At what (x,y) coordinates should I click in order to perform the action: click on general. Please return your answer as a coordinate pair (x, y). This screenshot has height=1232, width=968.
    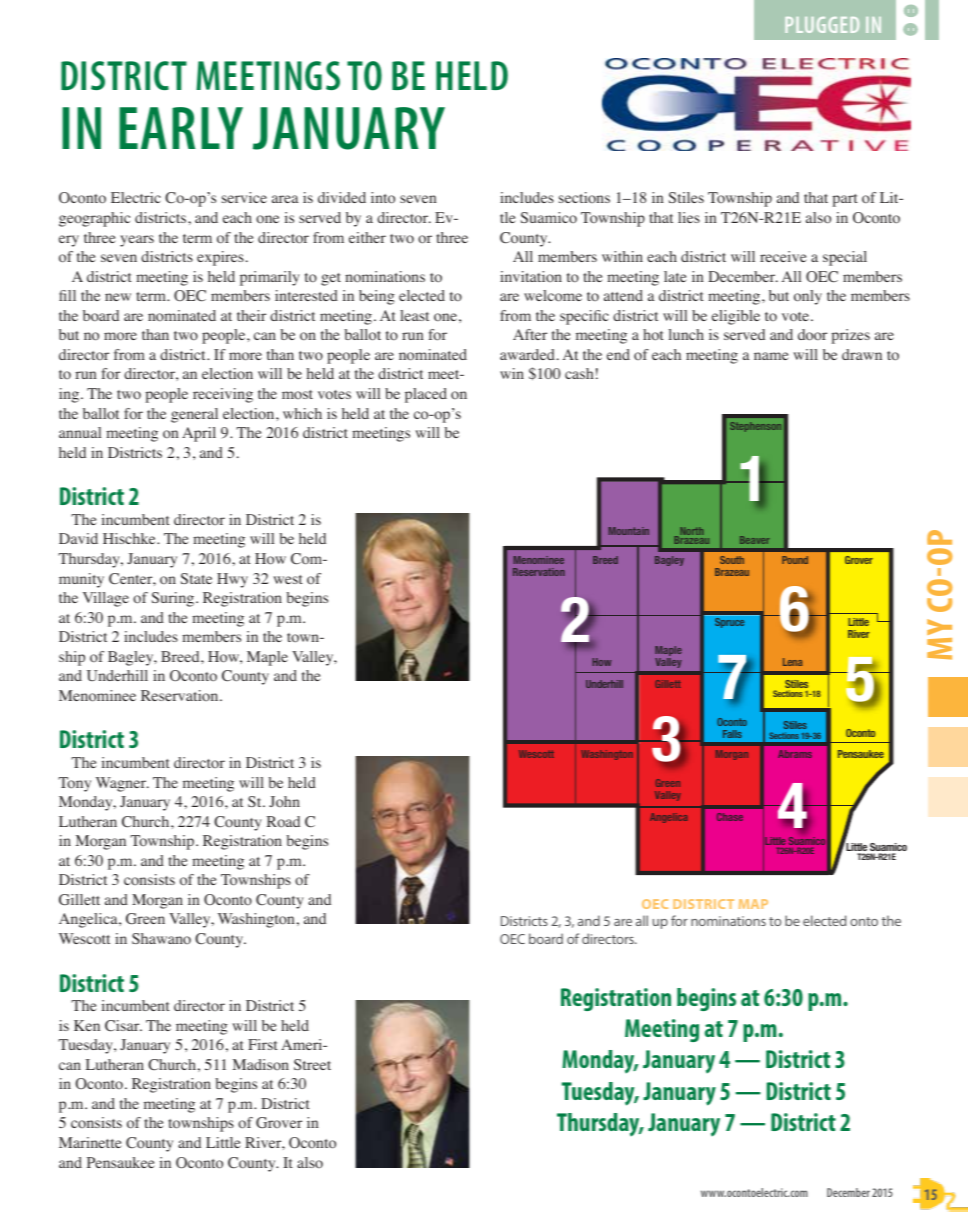
    Looking at the image, I should click on (194, 415).
